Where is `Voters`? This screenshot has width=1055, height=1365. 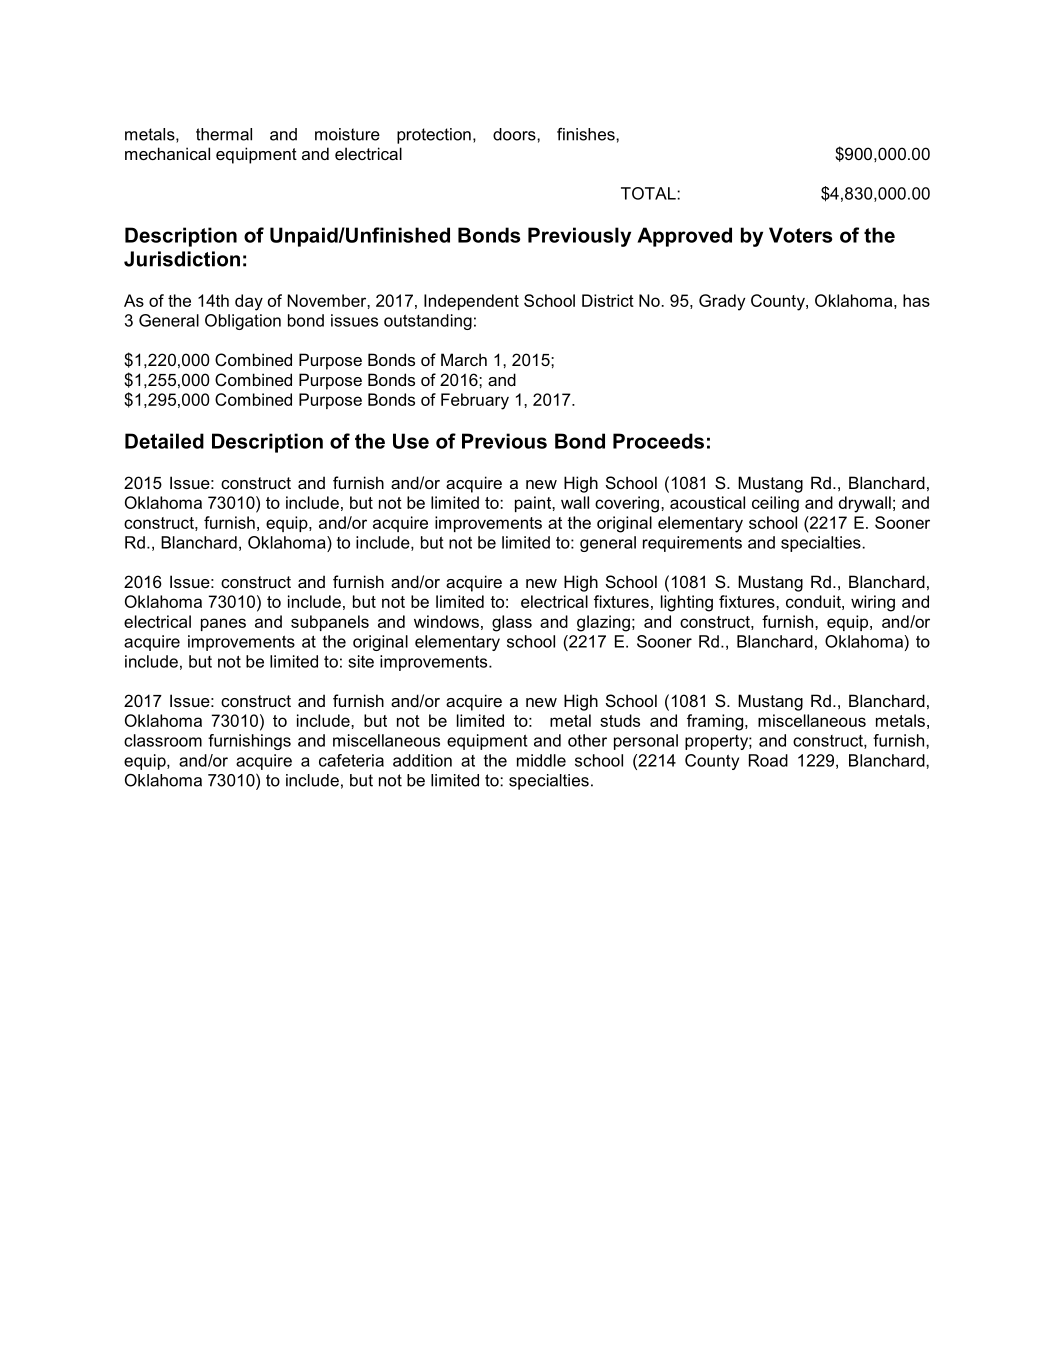 Voters is located at coordinates (800, 235).
